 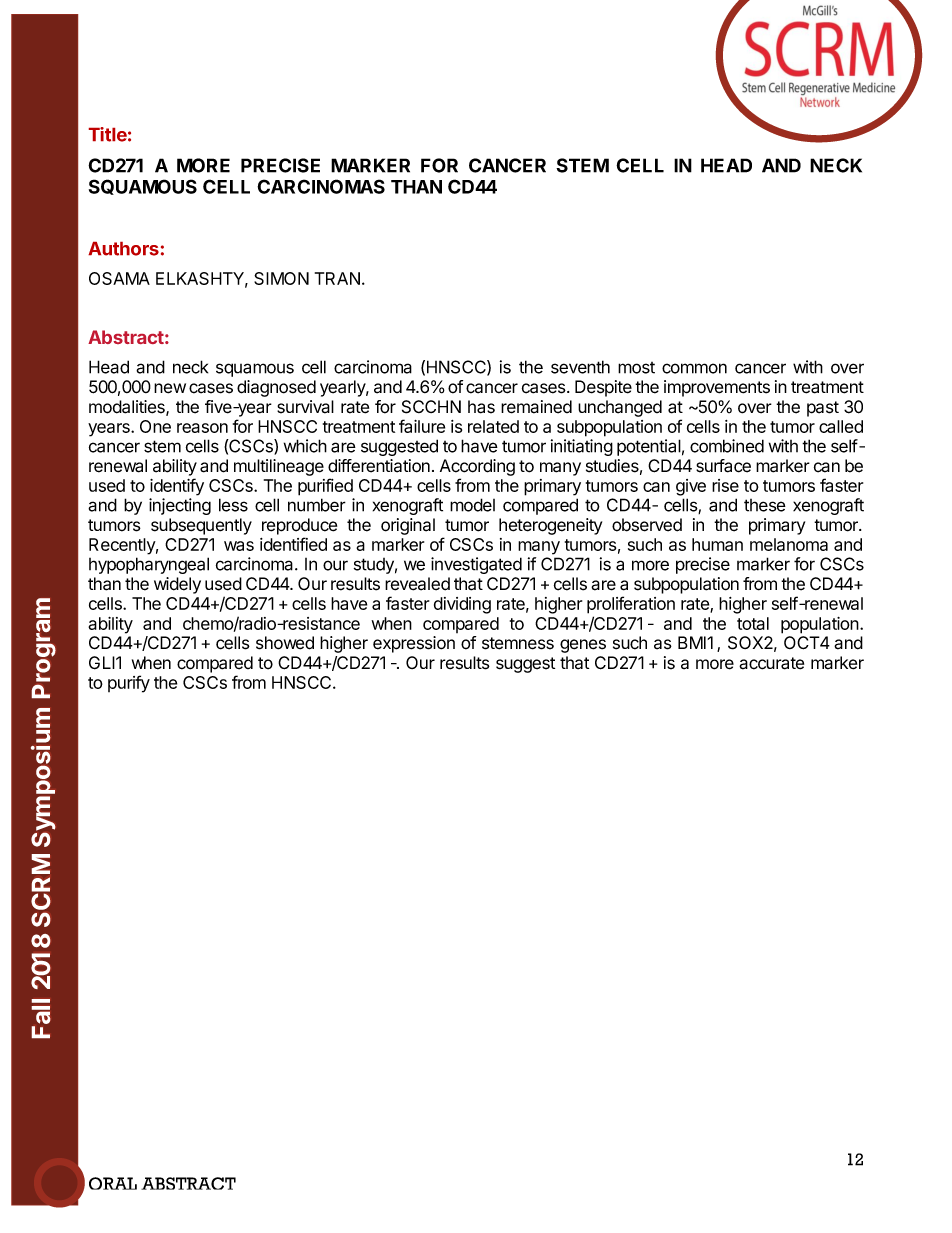 What do you see at coordinates (414, 644) in the document?
I see `expression` at bounding box center [414, 644].
